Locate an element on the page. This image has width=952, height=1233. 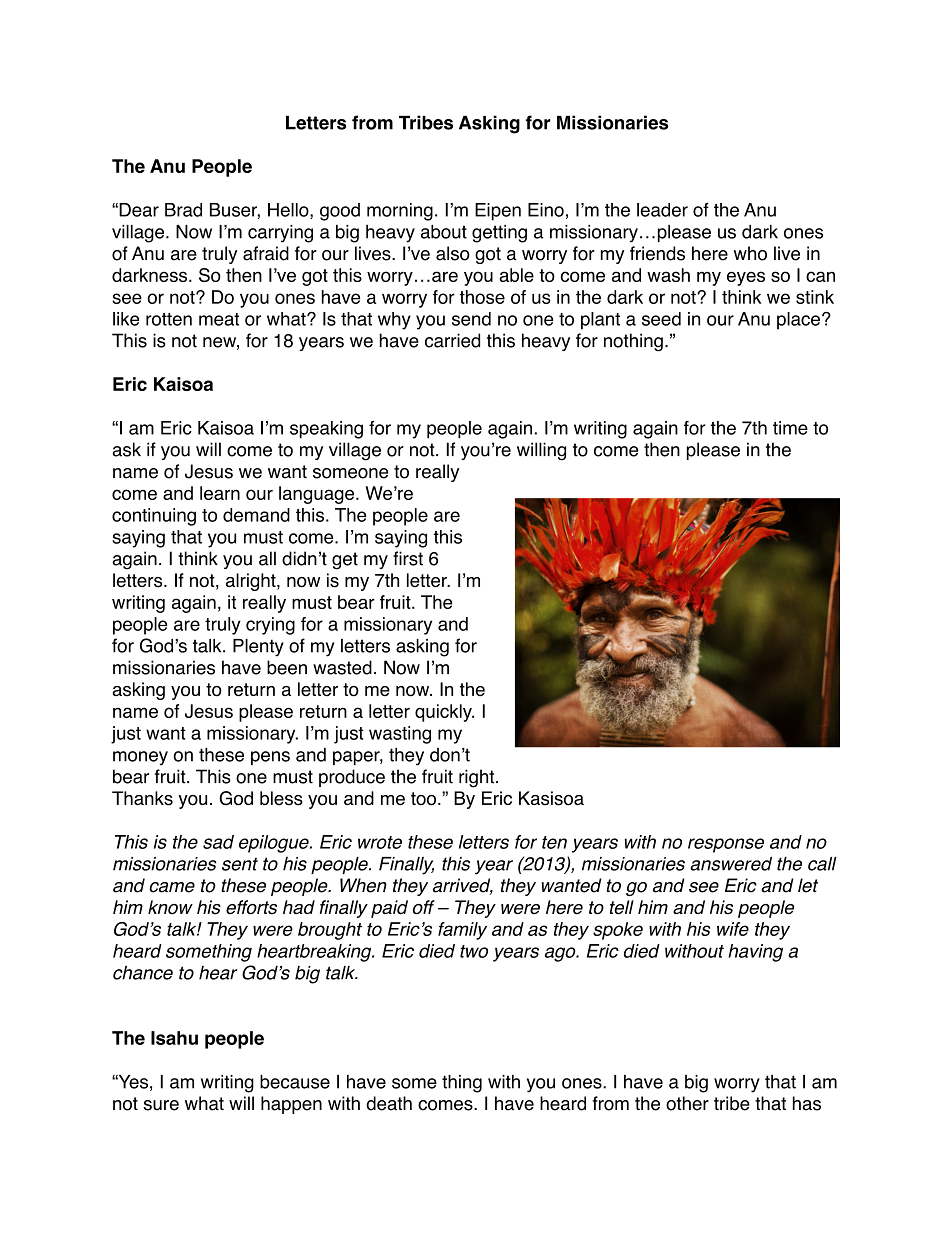
who is located at coordinates (750, 253).
